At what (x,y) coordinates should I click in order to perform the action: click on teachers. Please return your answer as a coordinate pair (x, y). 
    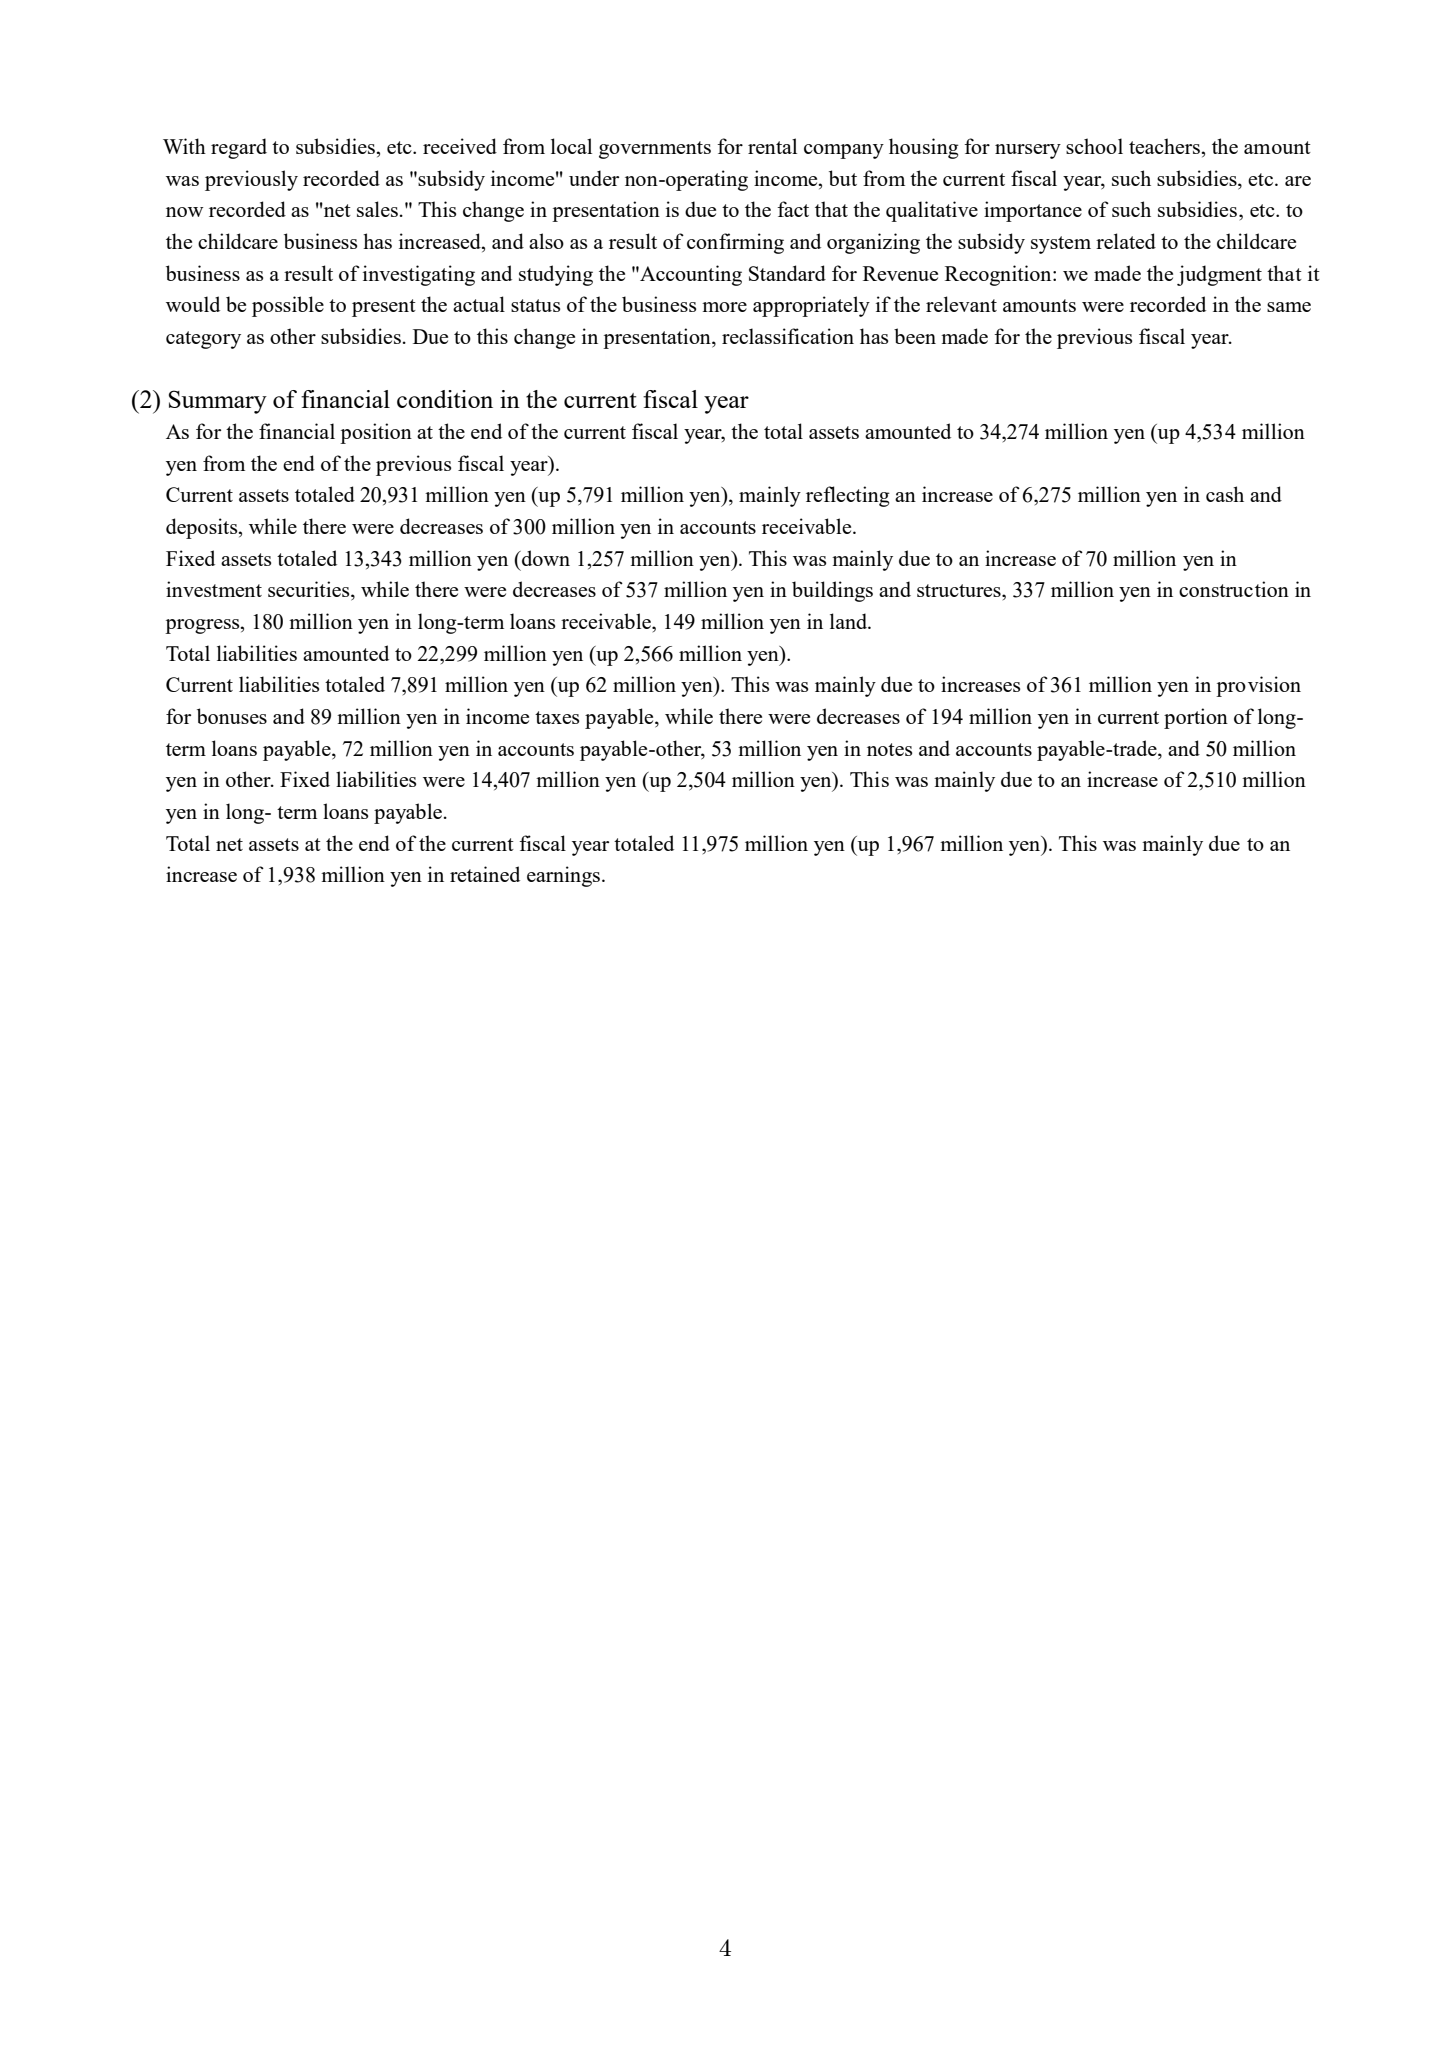
    Looking at the image, I should click on (1165, 146).
